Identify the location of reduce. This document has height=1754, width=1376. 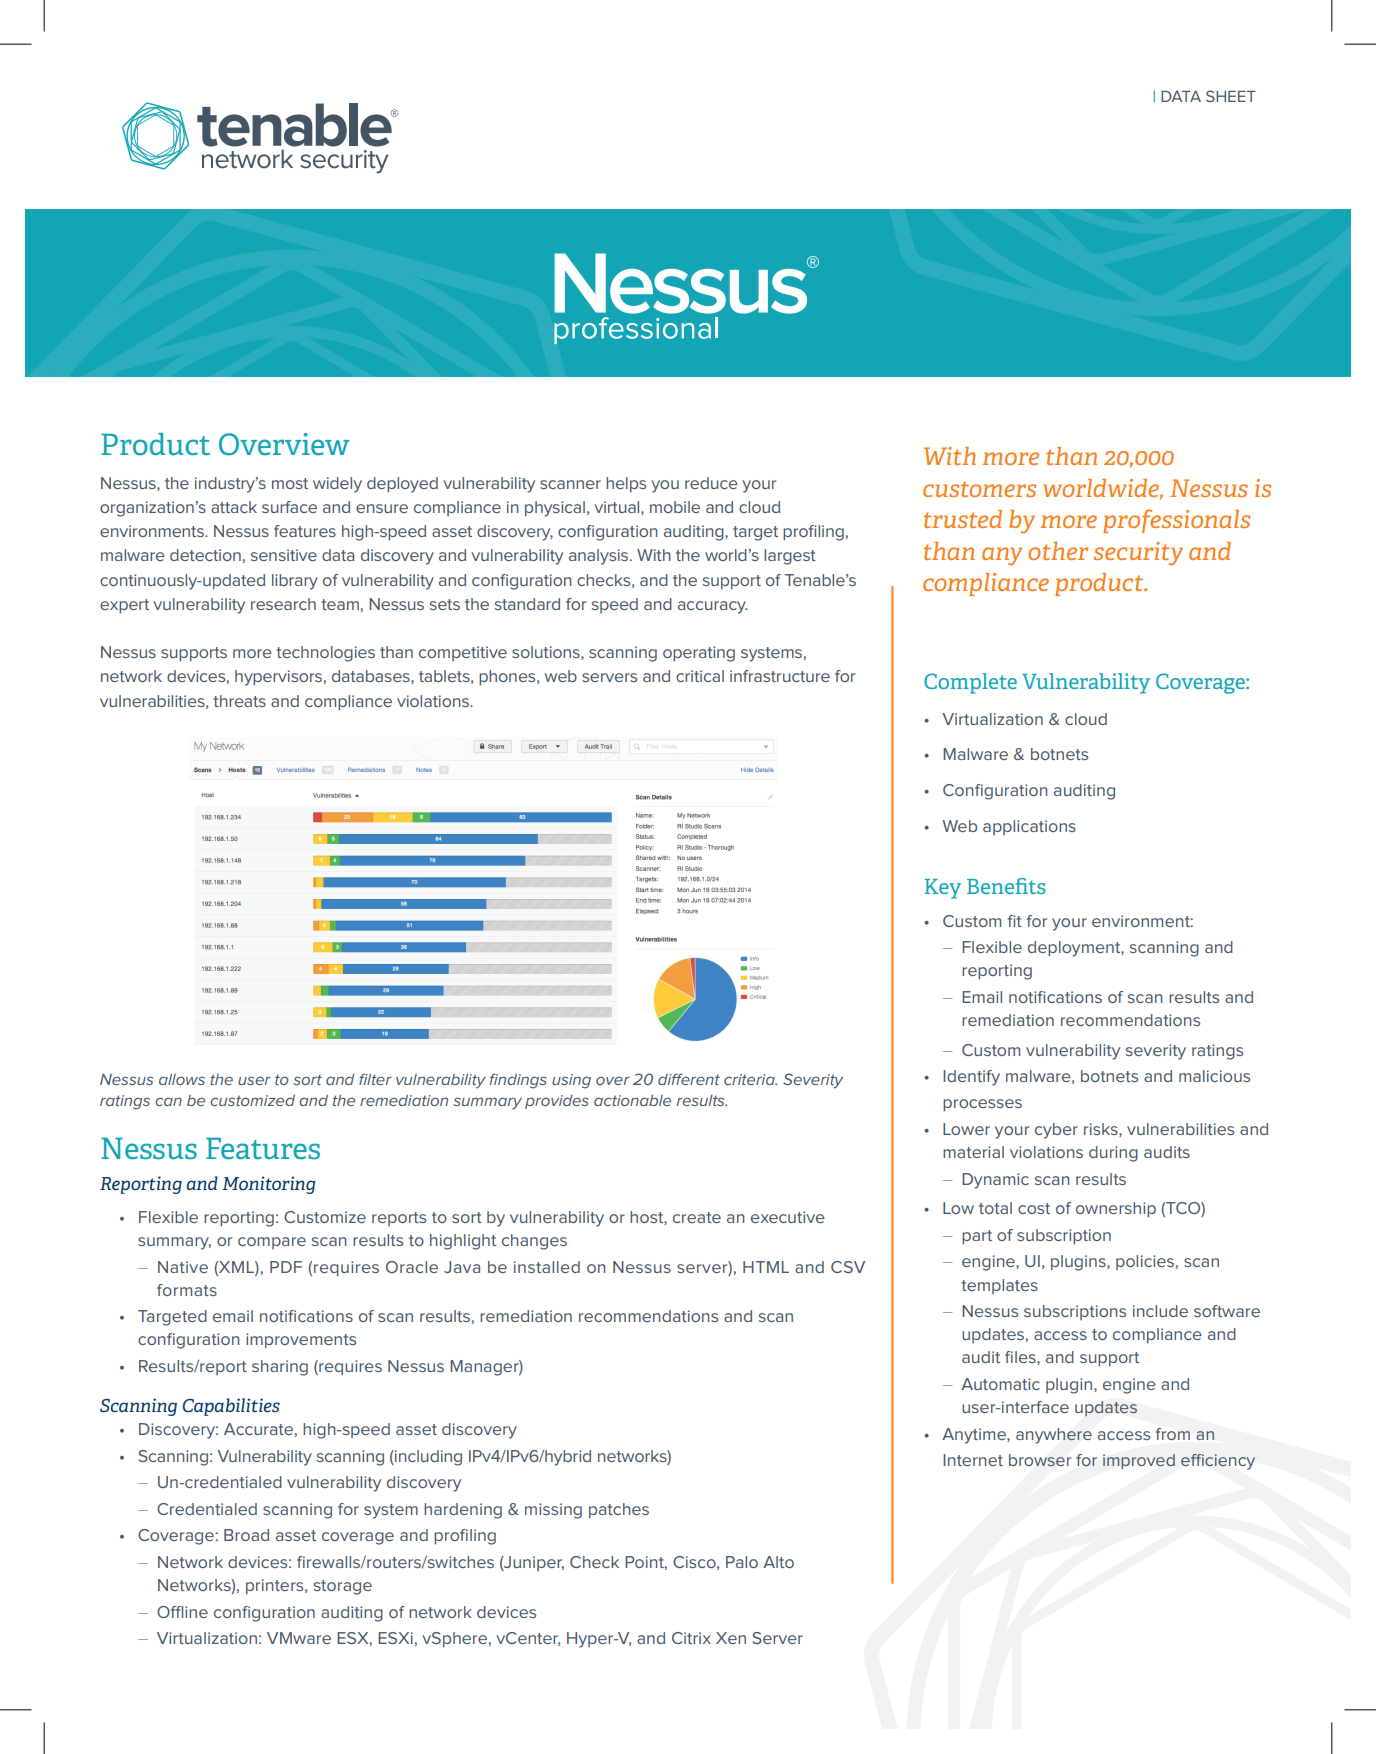
(711, 483).
